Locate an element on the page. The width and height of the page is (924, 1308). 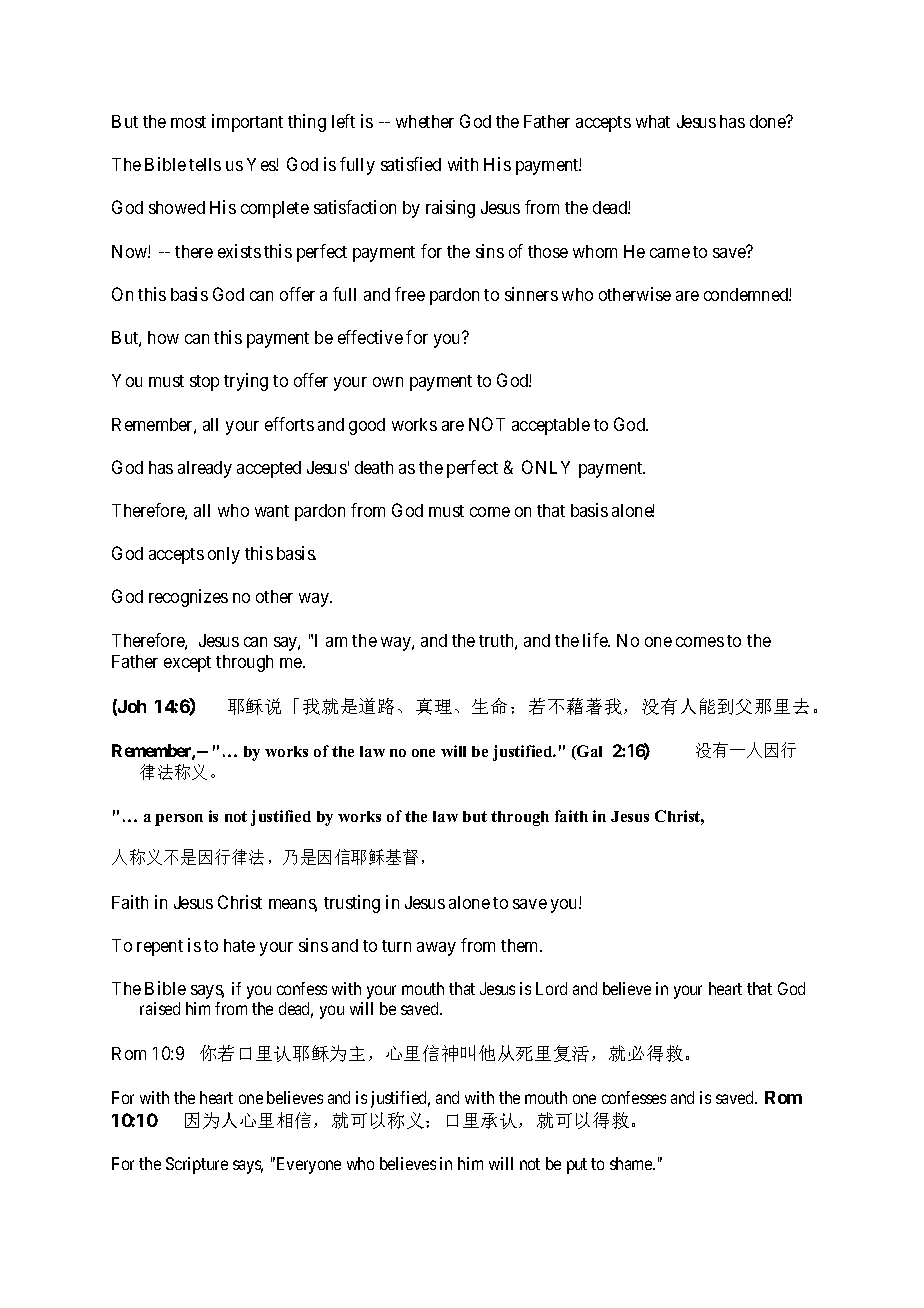
hate is located at coordinates (239, 945).
